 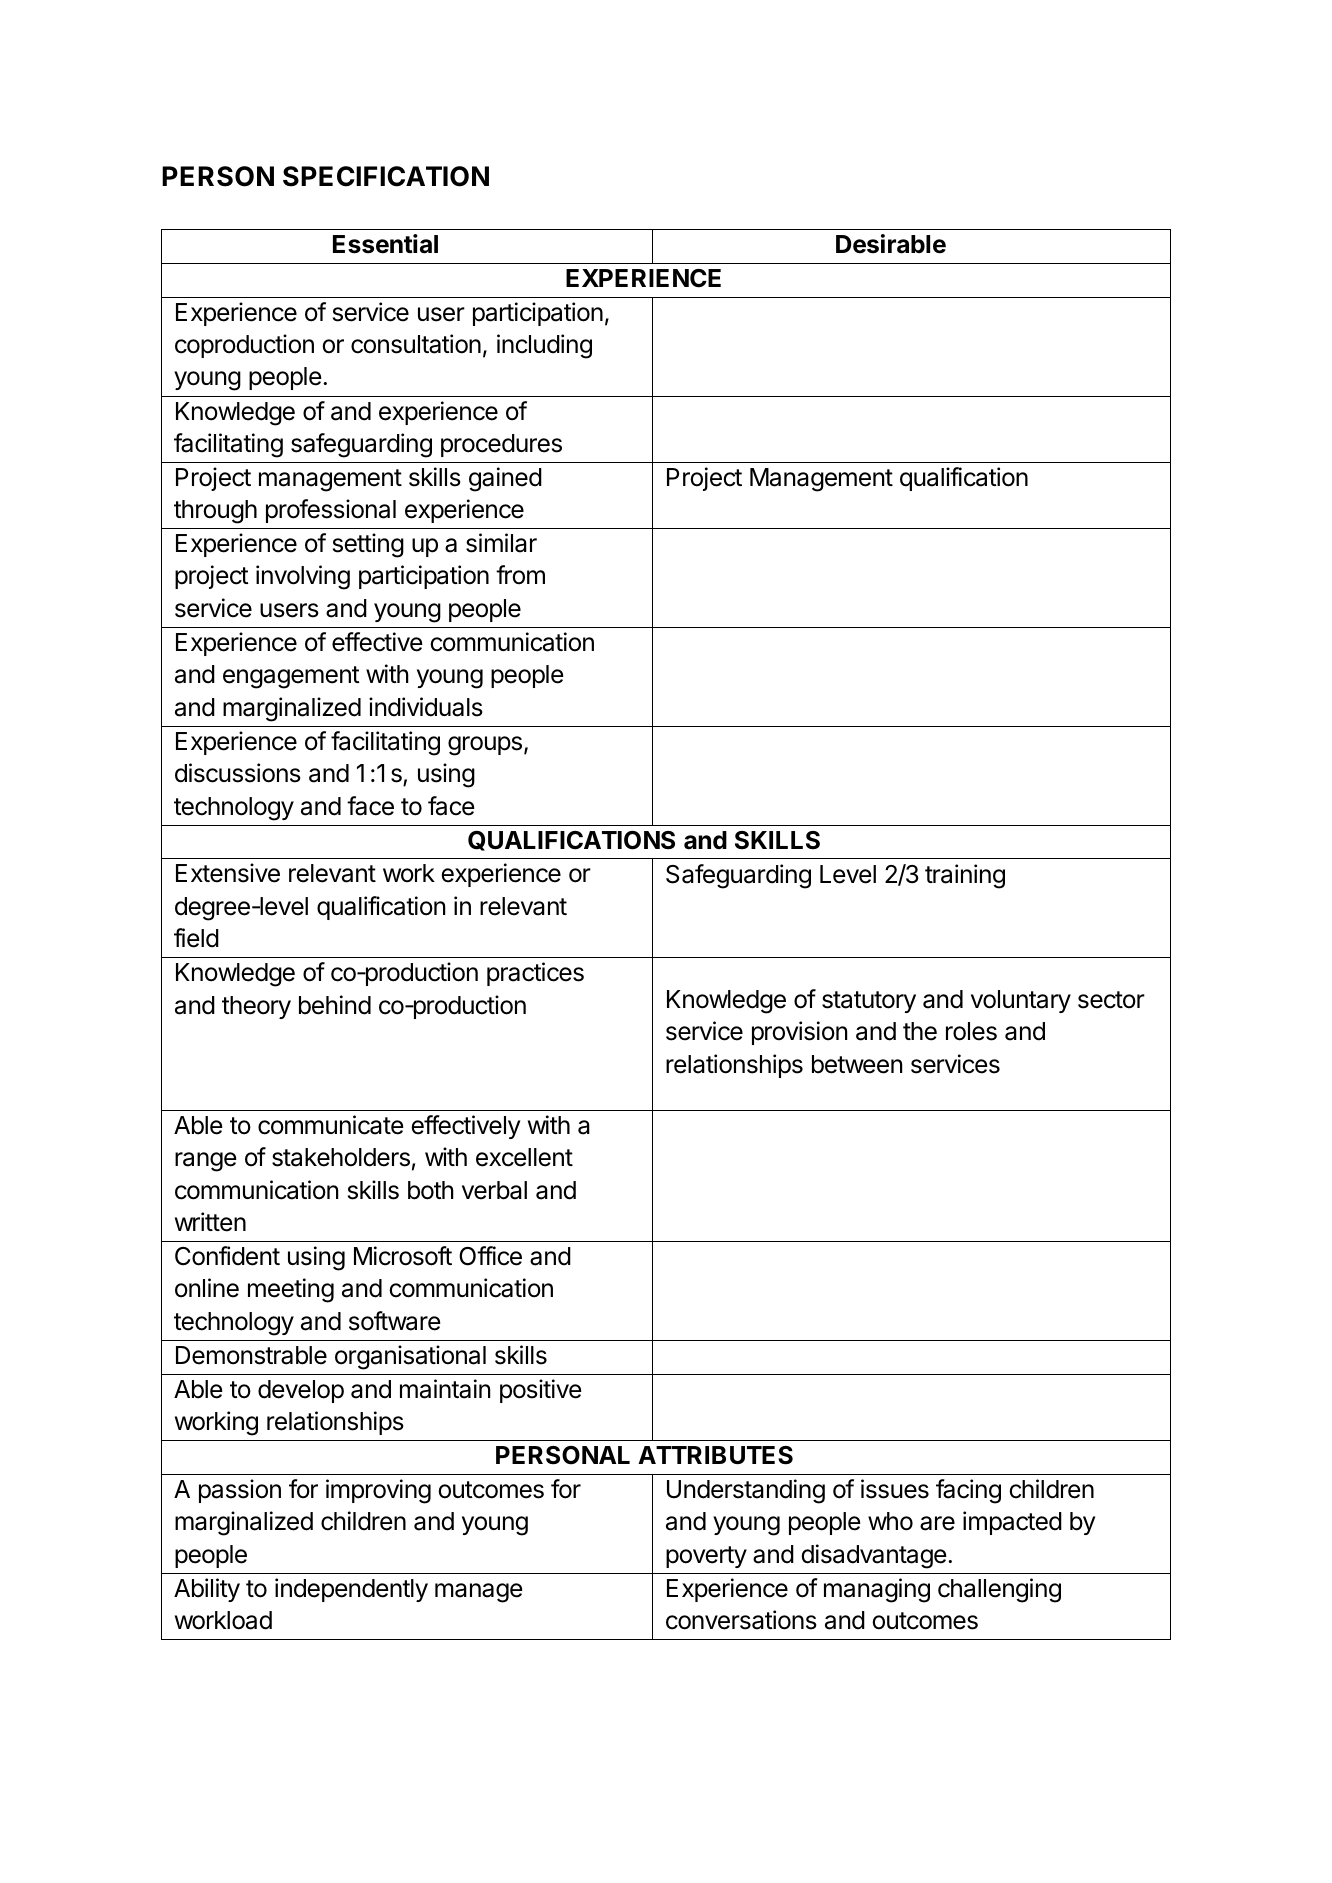 What do you see at coordinates (541, 1391) in the screenshot?
I see `positive` at bounding box center [541, 1391].
